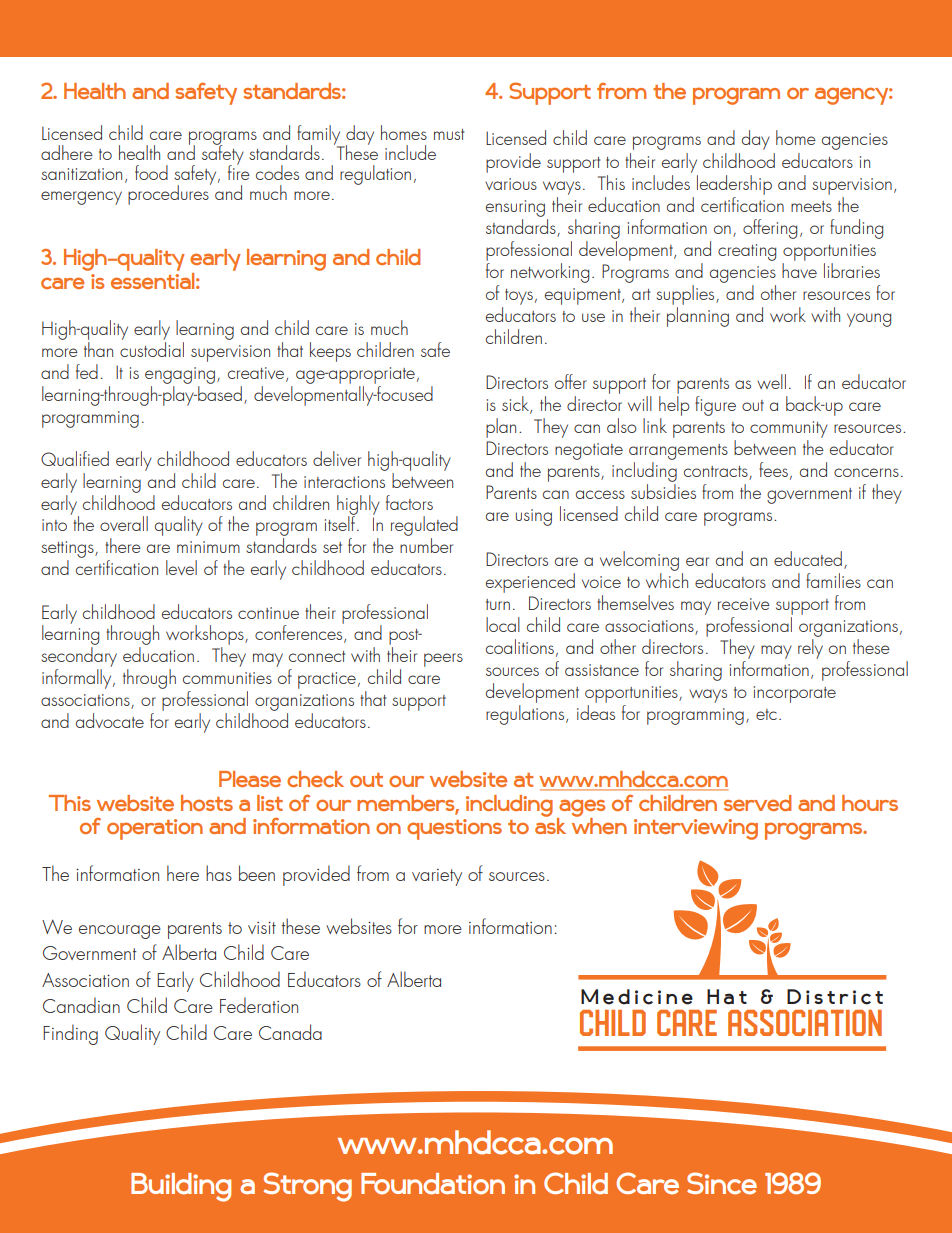 The height and width of the document is (1233, 952). I want to click on rely, so click(810, 649).
